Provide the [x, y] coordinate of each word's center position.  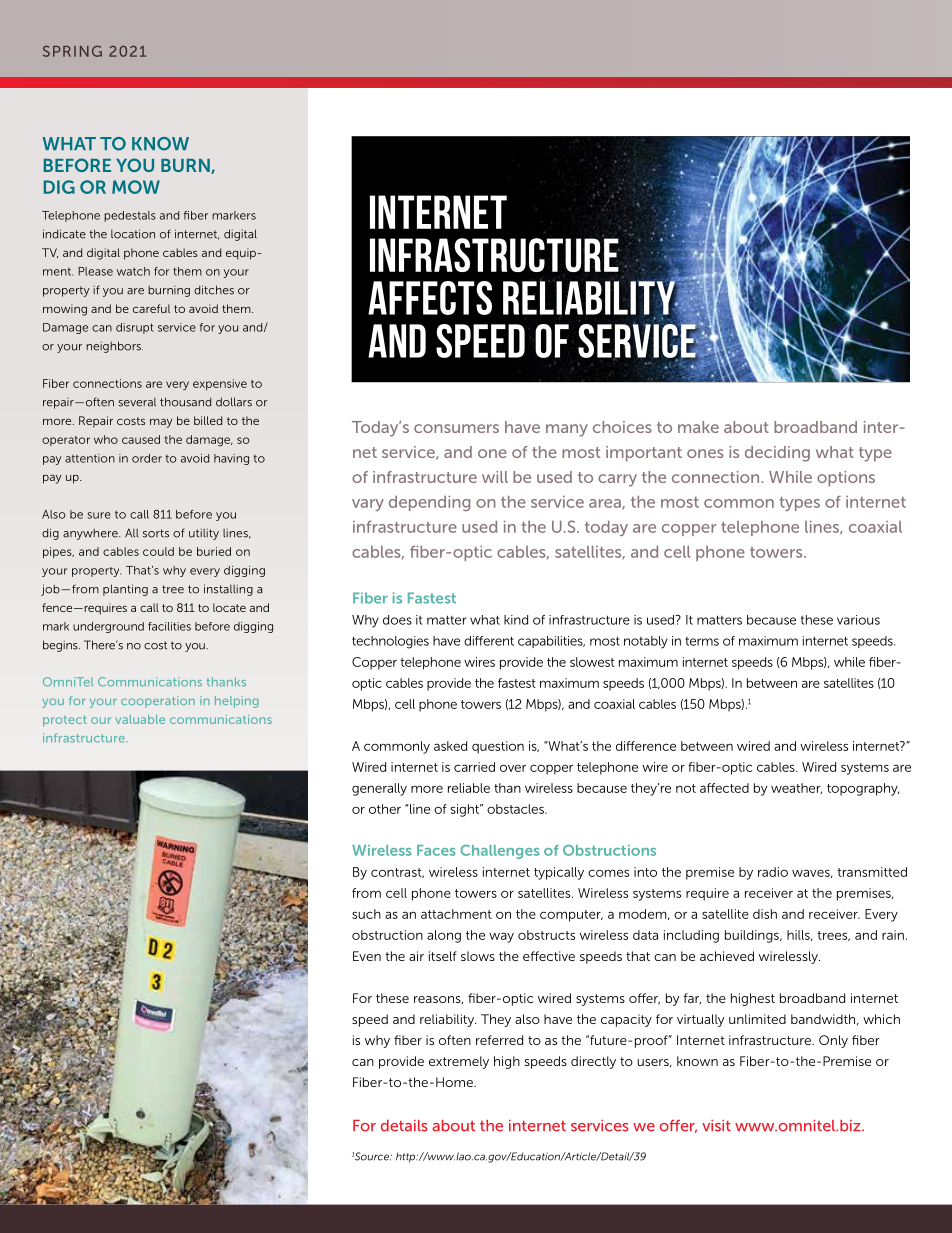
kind [516, 620]
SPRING [72, 51]
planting [125, 590]
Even [367, 956]
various [858, 620]
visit [716, 1126]
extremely [459, 1062]
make [698, 427]
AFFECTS [430, 298]
